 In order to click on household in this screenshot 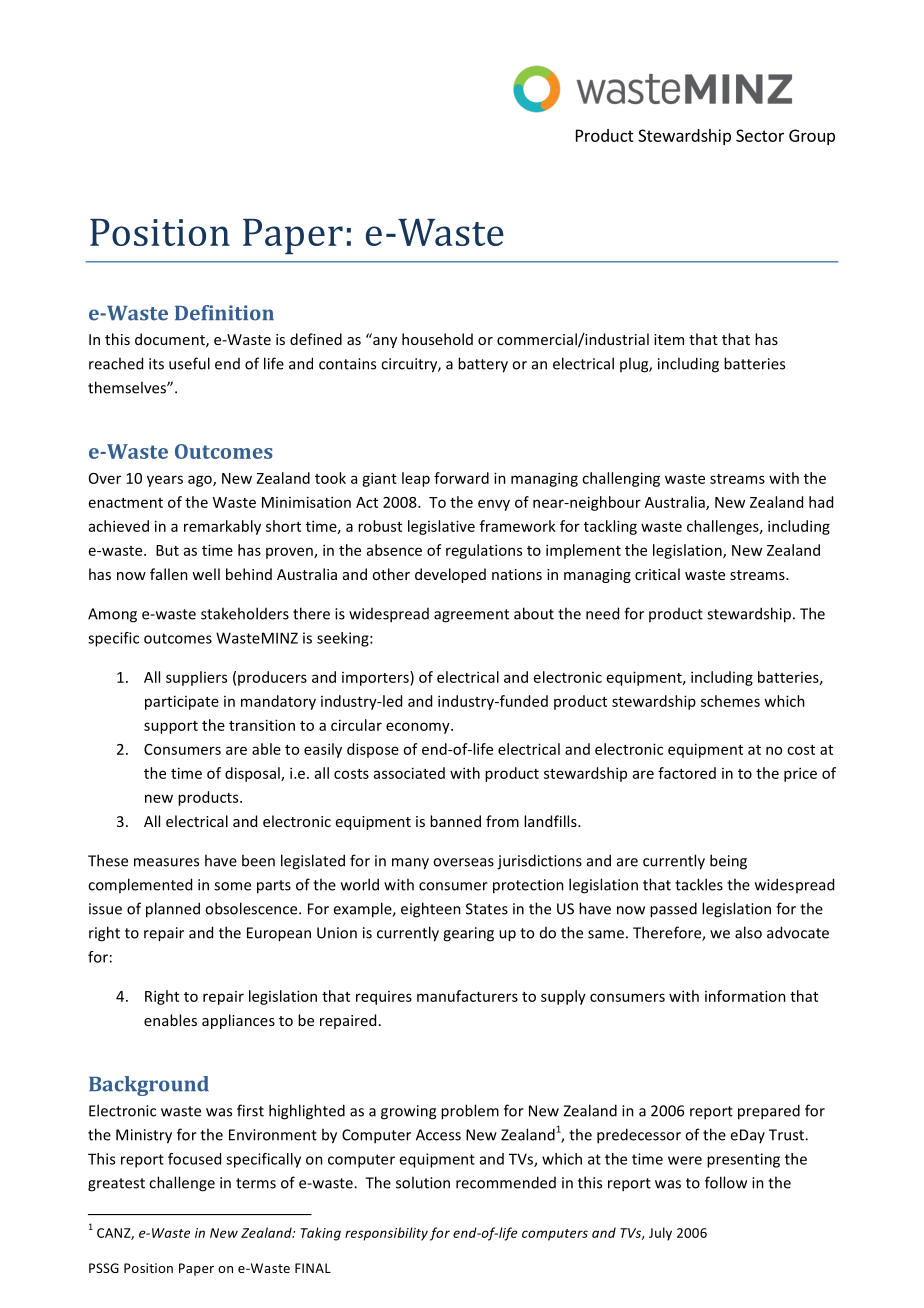, I will do `click(437, 339)`.
